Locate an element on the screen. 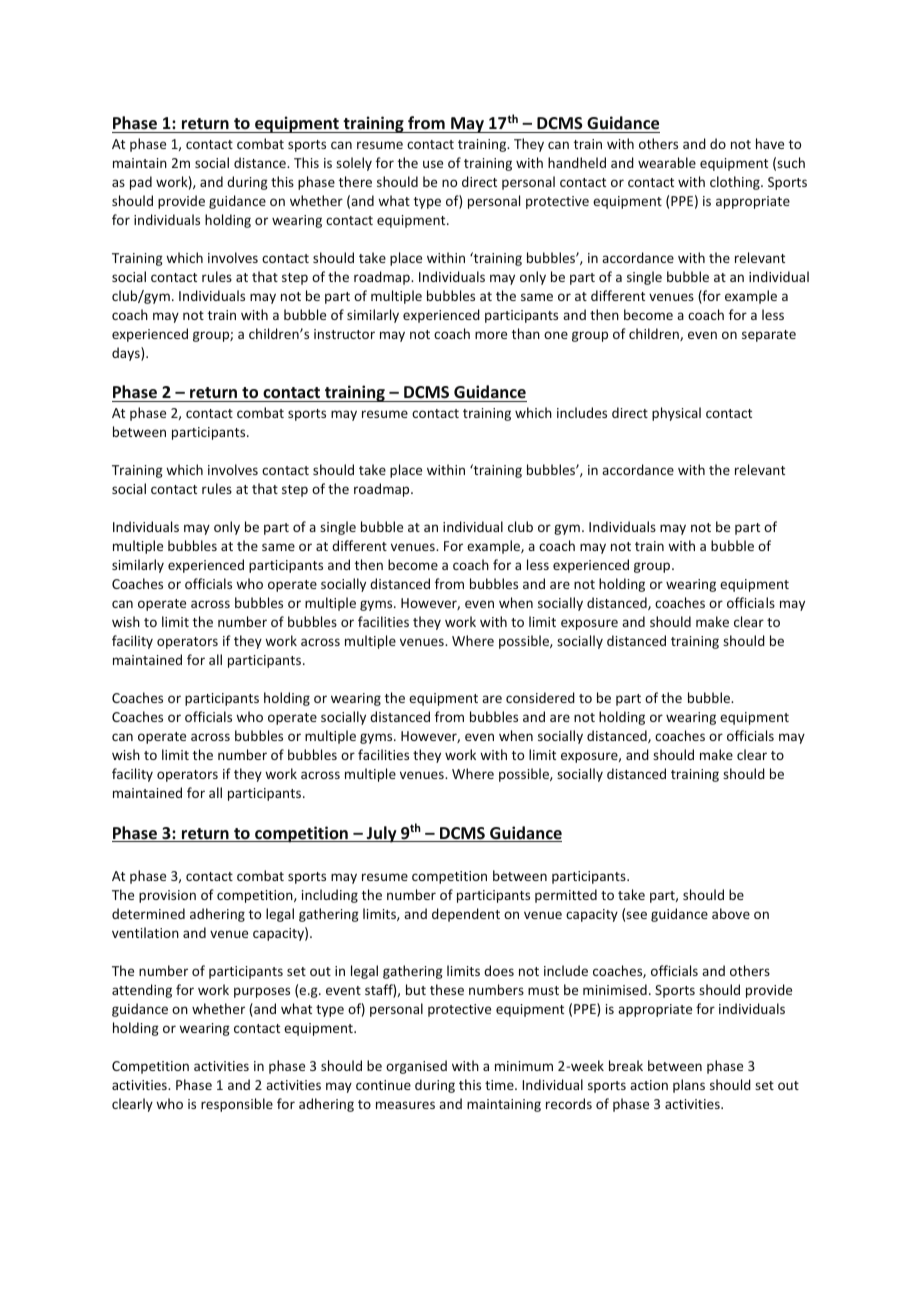 The image size is (924, 1308). above is located at coordinates (731, 913).
